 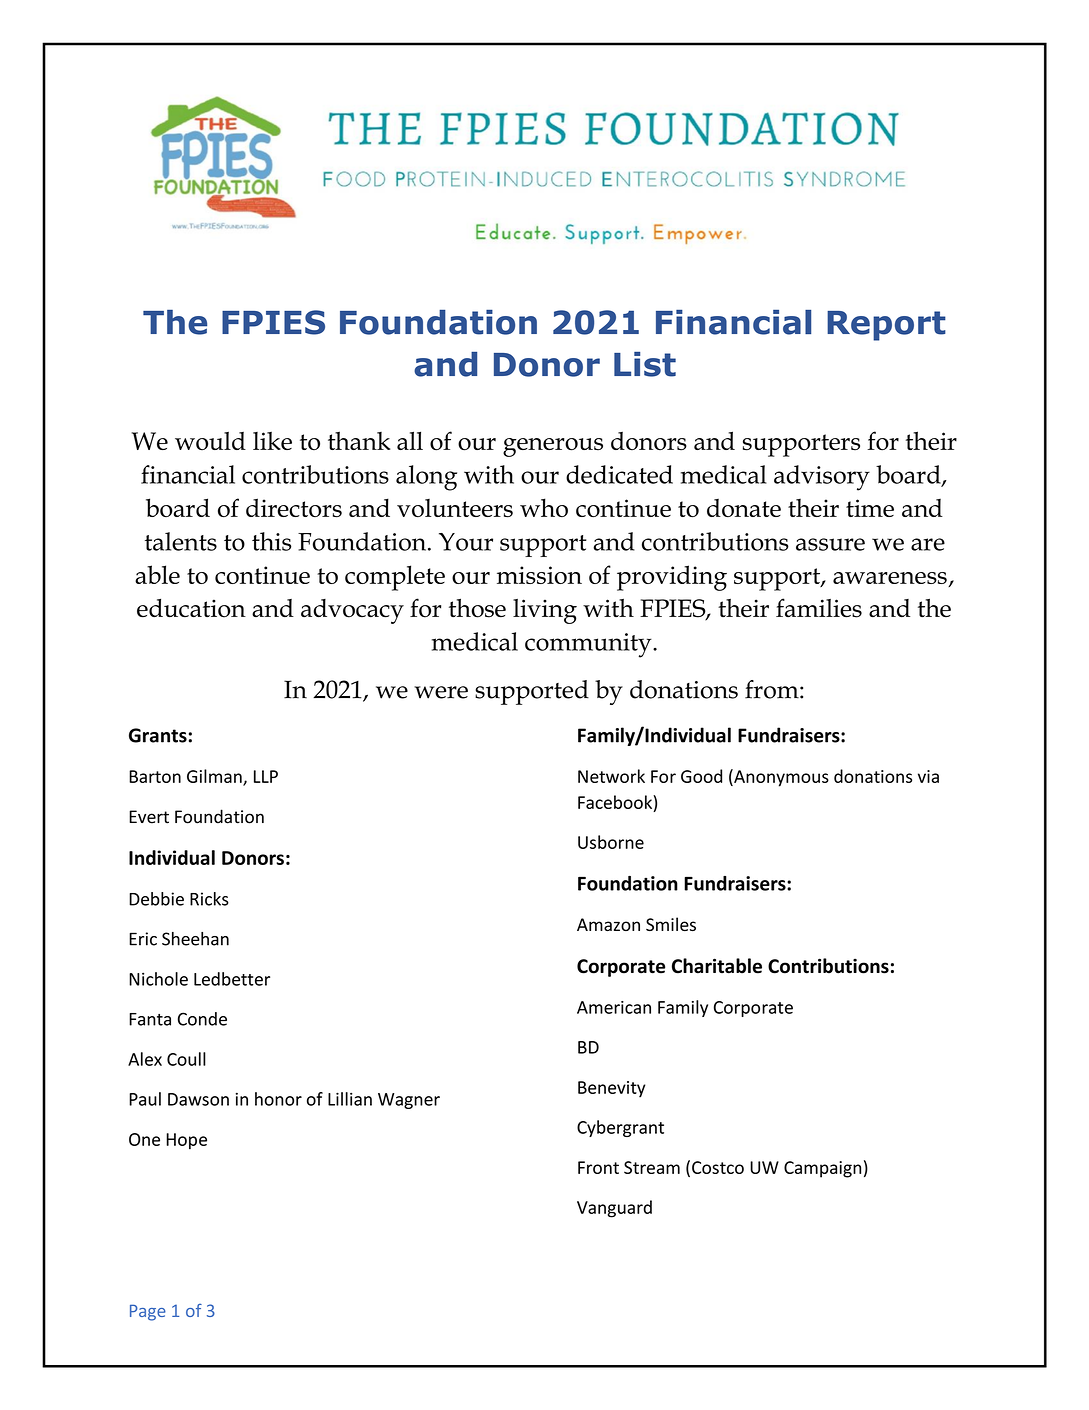 What do you see at coordinates (671, 924) in the screenshot?
I see `Smiles` at bounding box center [671, 924].
